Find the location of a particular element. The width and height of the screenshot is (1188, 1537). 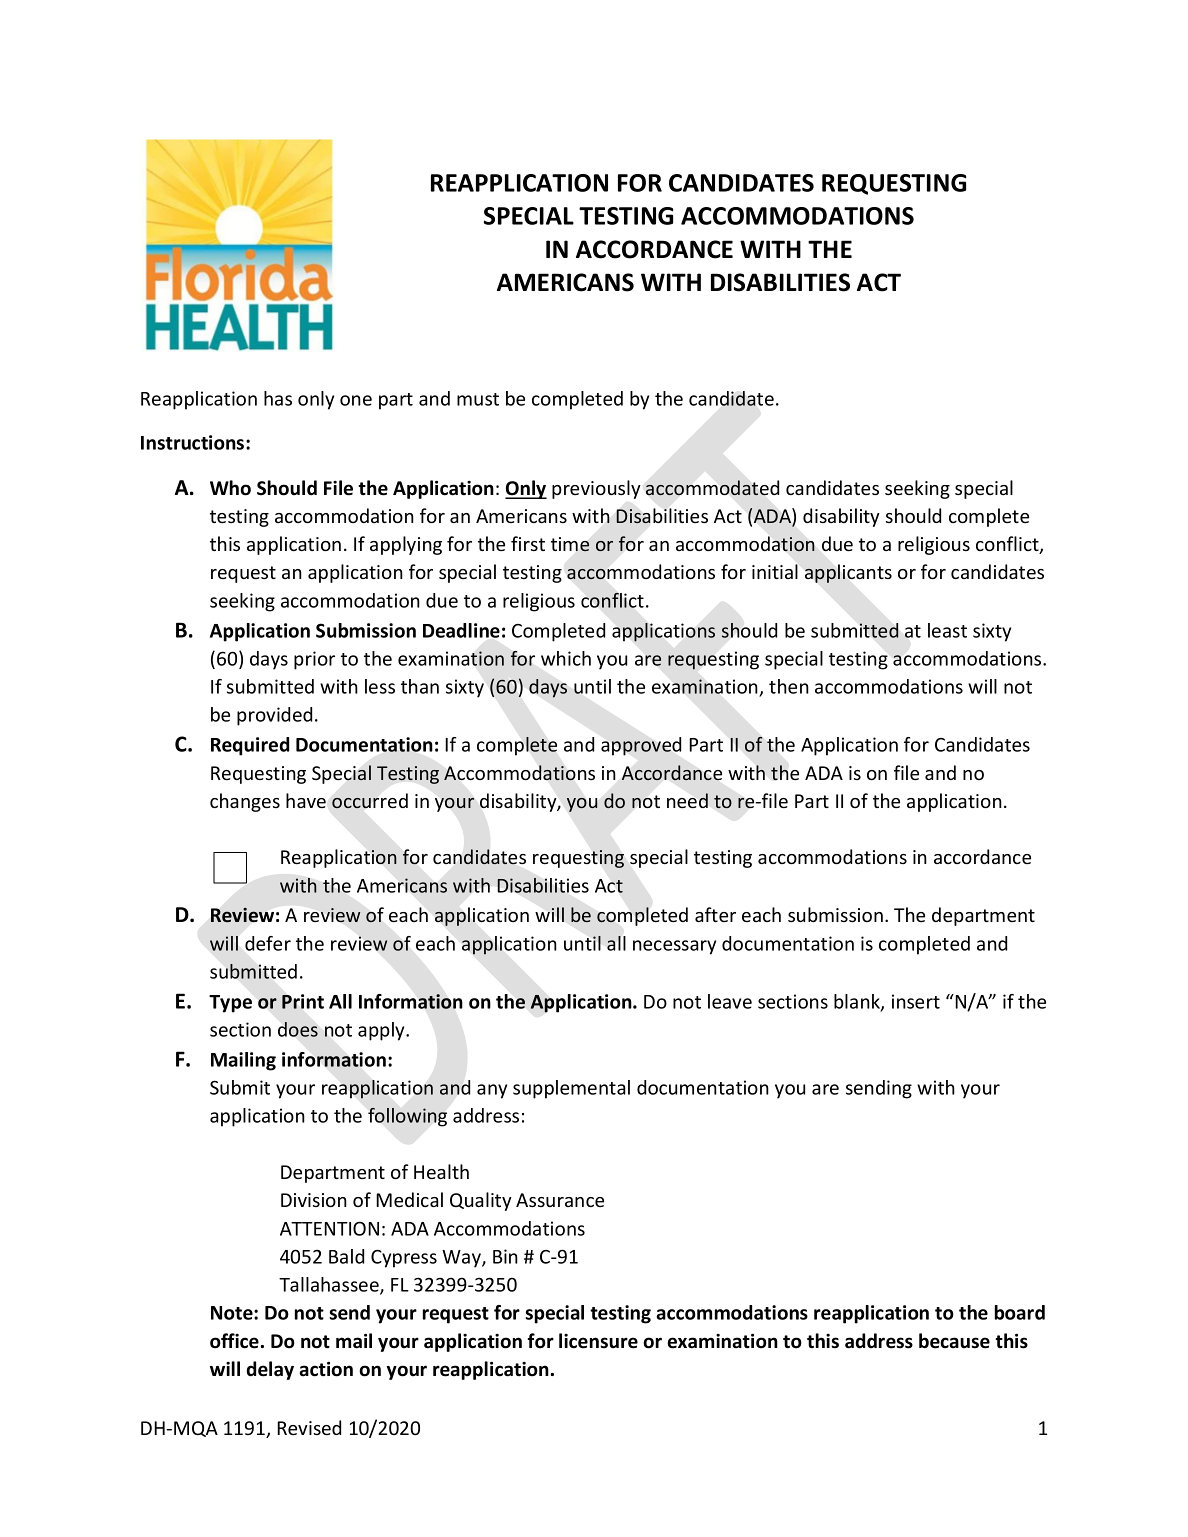

accommodated is located at coordinates (712, 487).
